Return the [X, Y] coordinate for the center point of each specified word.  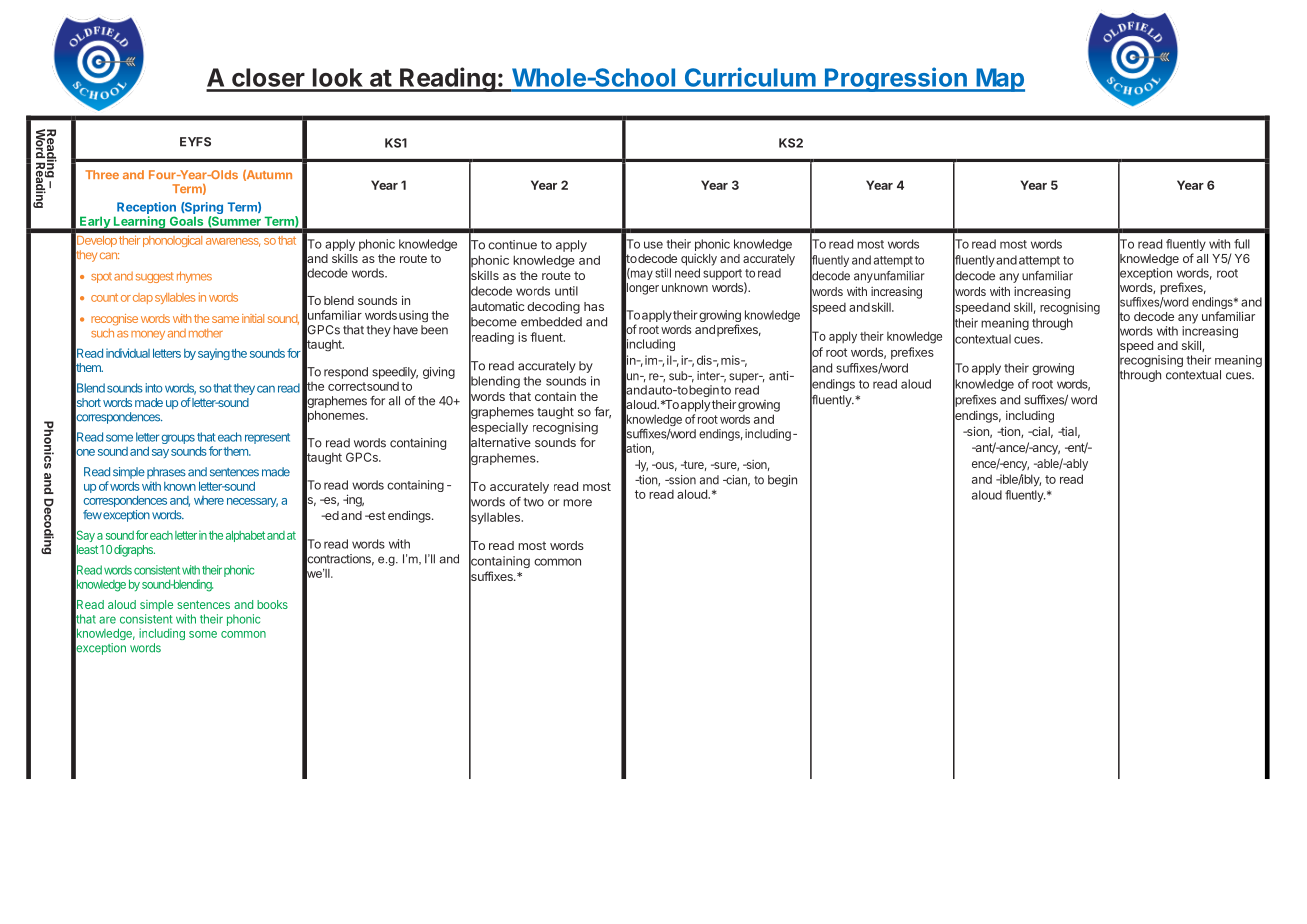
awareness [233, 242]
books [272, 604]
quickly [699, 260]
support [722, 274]
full [1242, 244]
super [745, 378]
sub [679, 376]
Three [102, 174]
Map [999, 80]
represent [267, 438]
